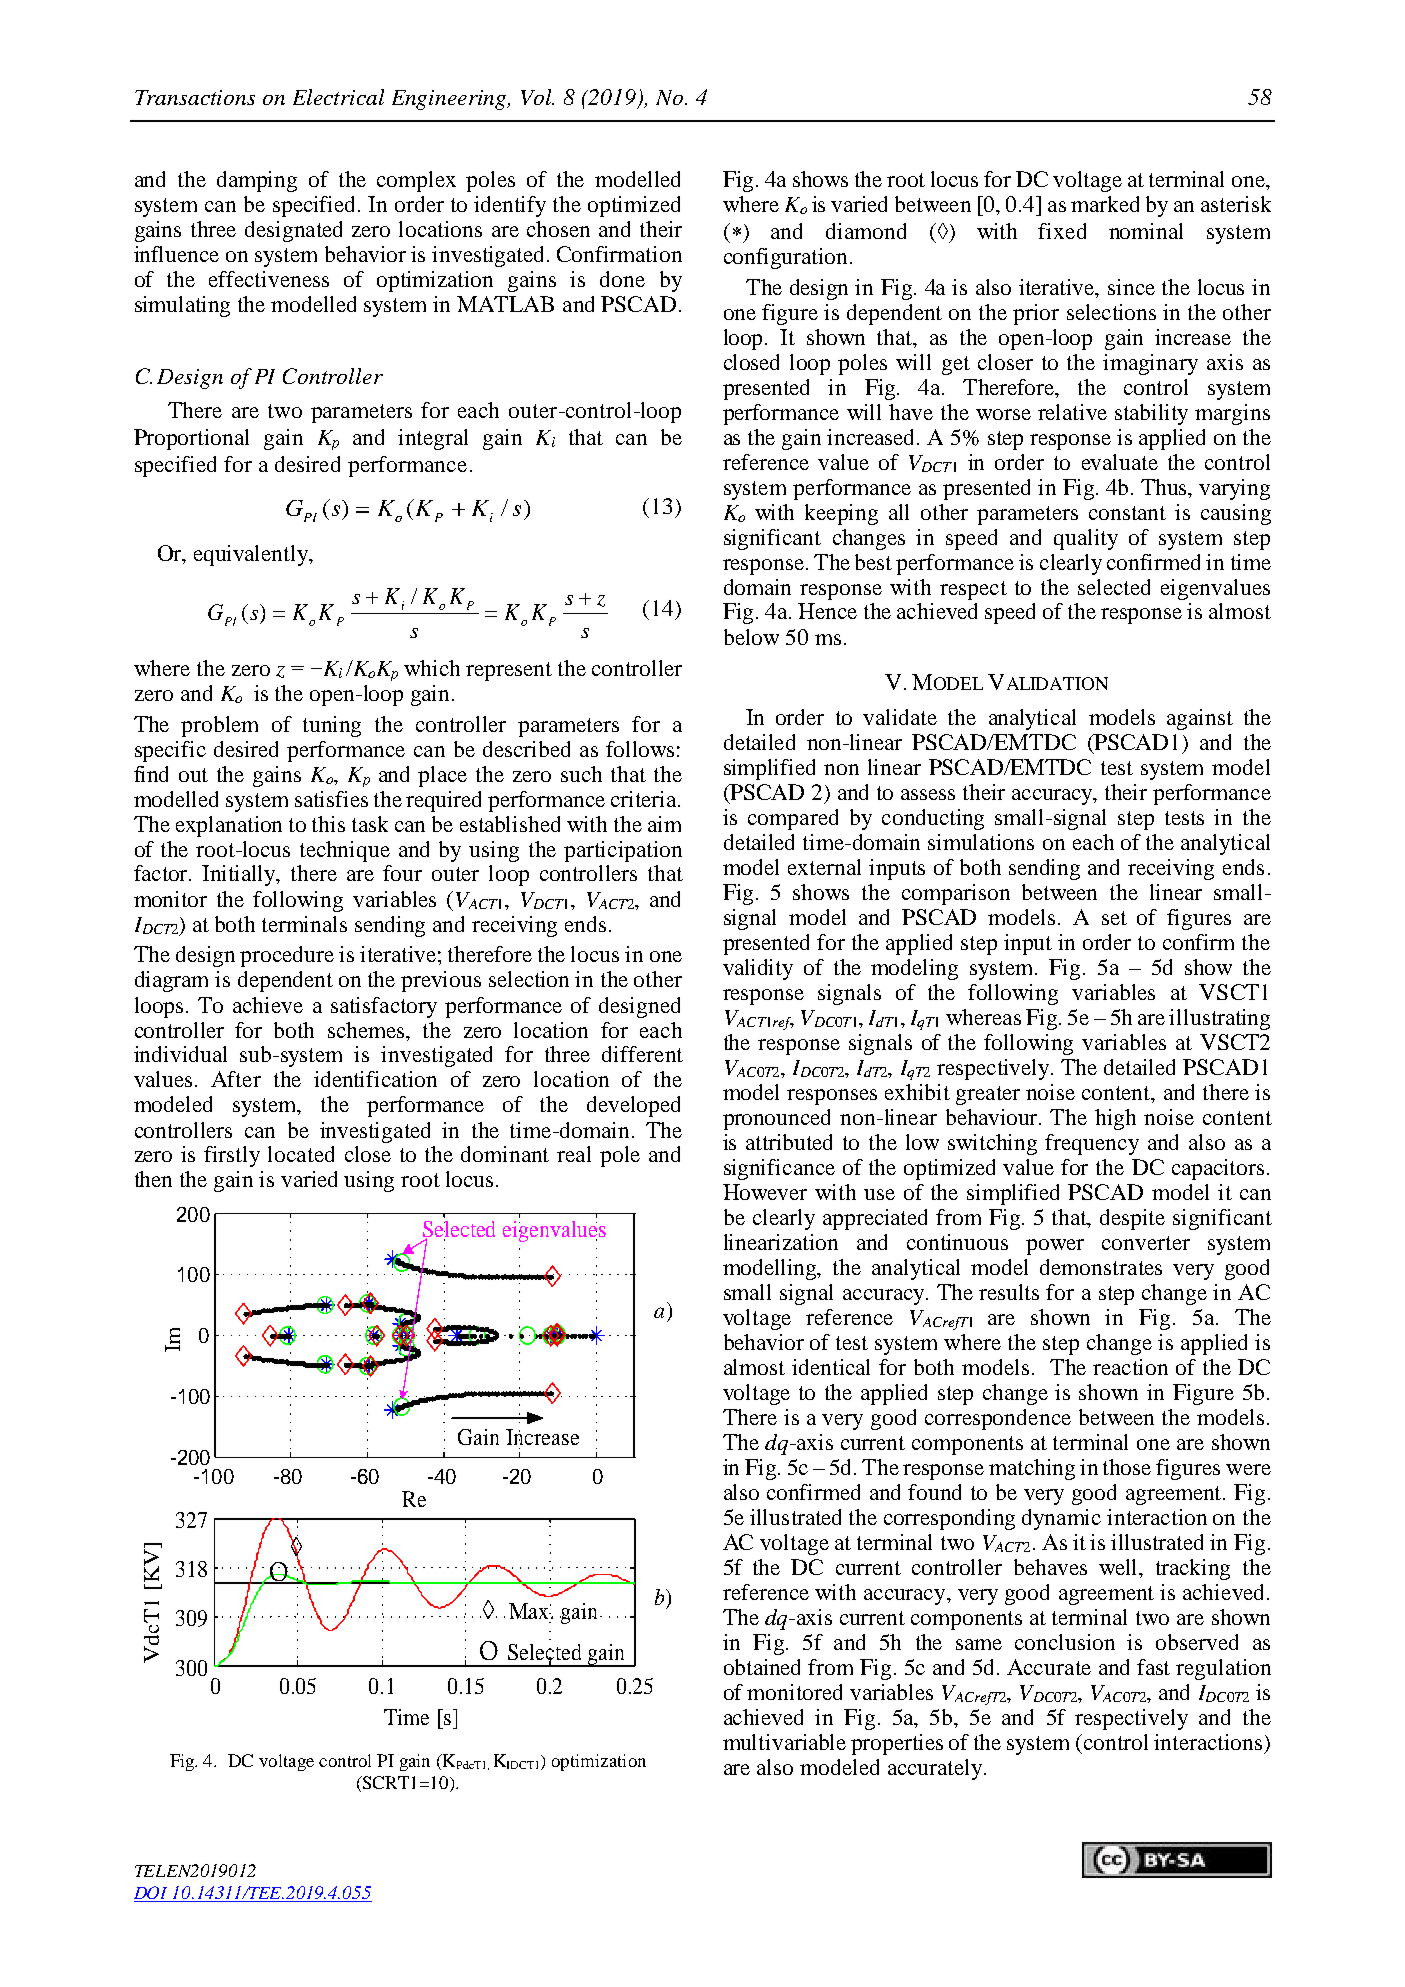 The image size is (1405, 1987). I want to click on damping, so click(257, 181).
